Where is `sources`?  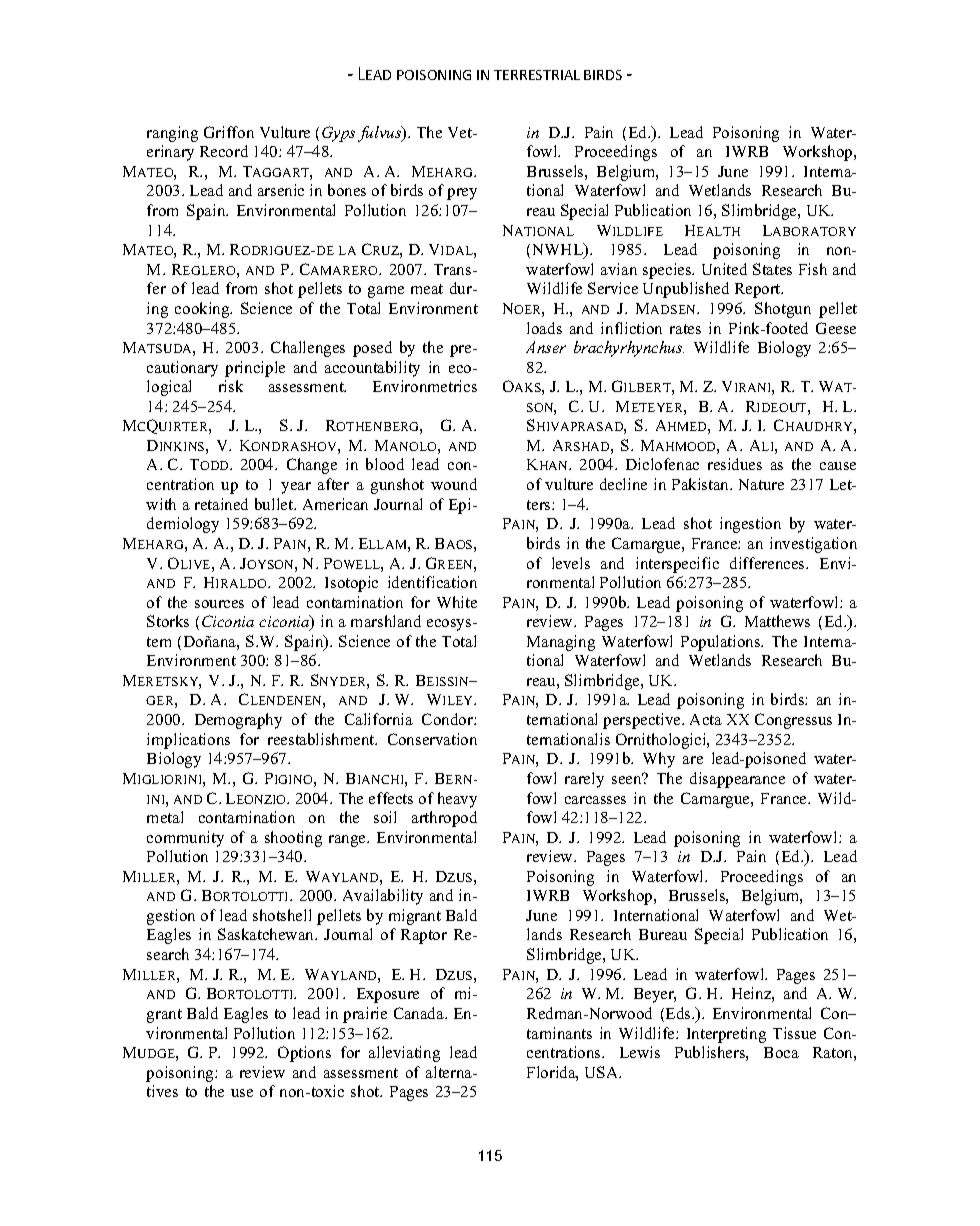
sources is located at coordinates (219, 604).
